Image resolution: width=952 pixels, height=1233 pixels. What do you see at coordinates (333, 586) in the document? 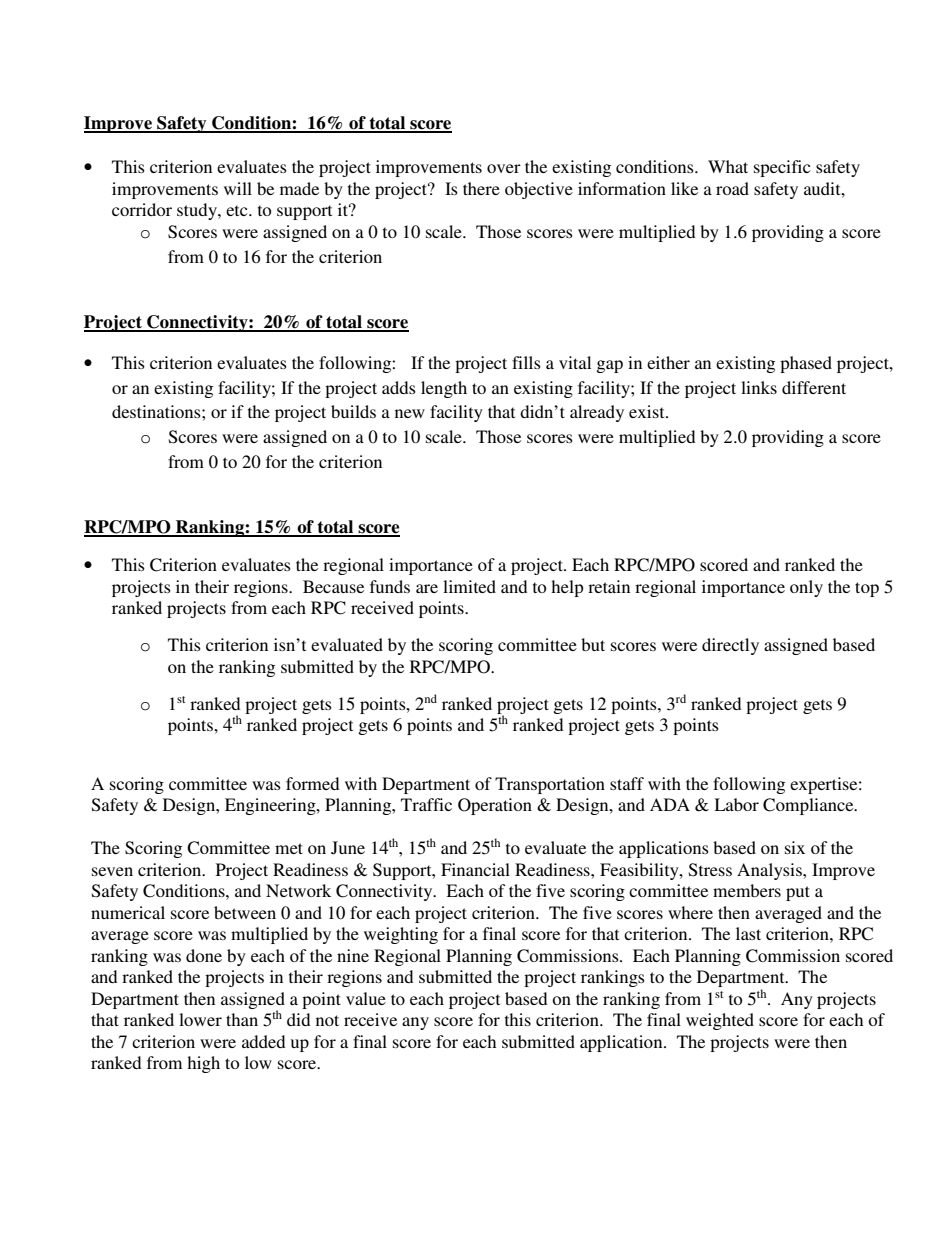
I see `Because` at bounding box center [333, 586].
